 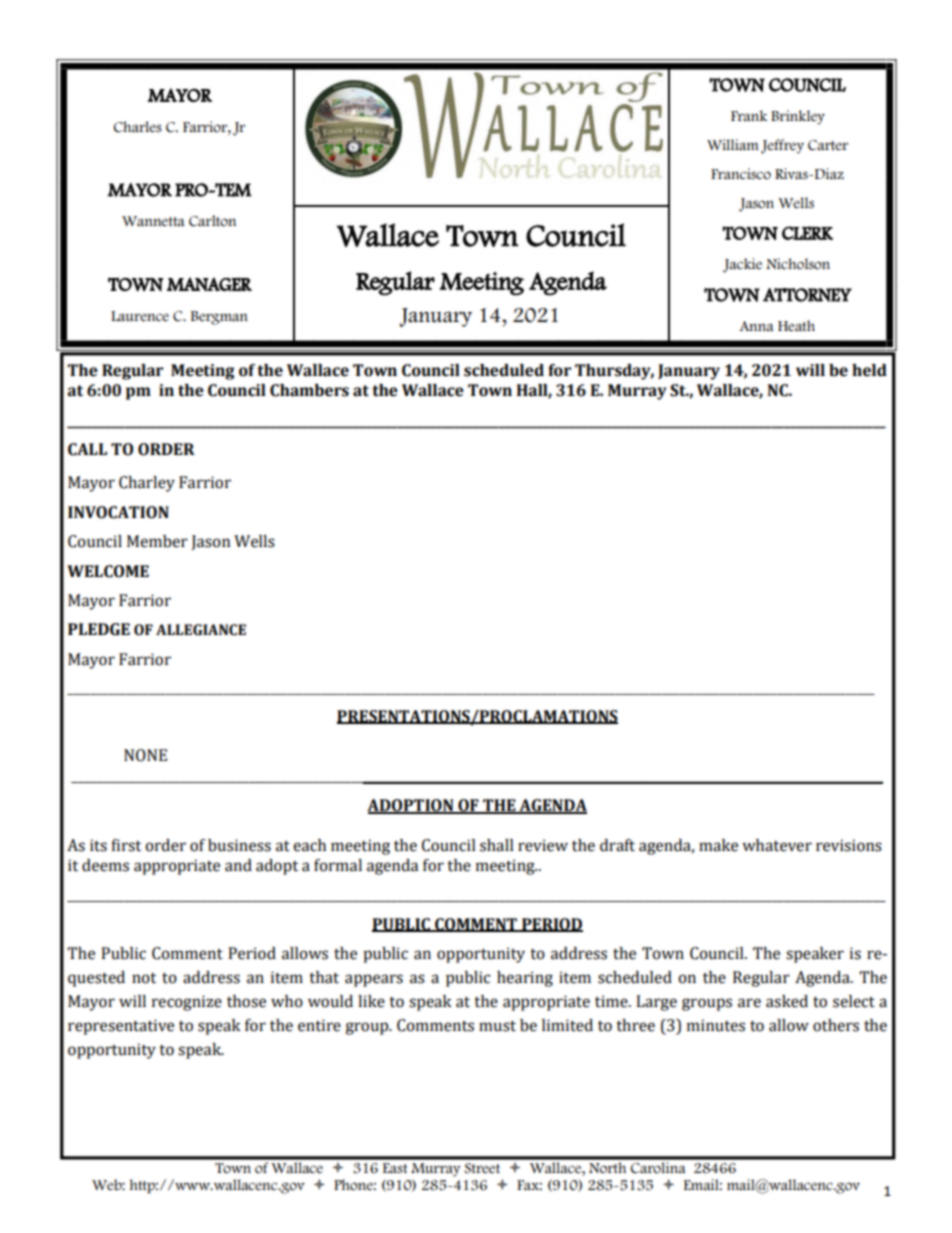 I want to click on whatever, so click(x=777, y=845).
